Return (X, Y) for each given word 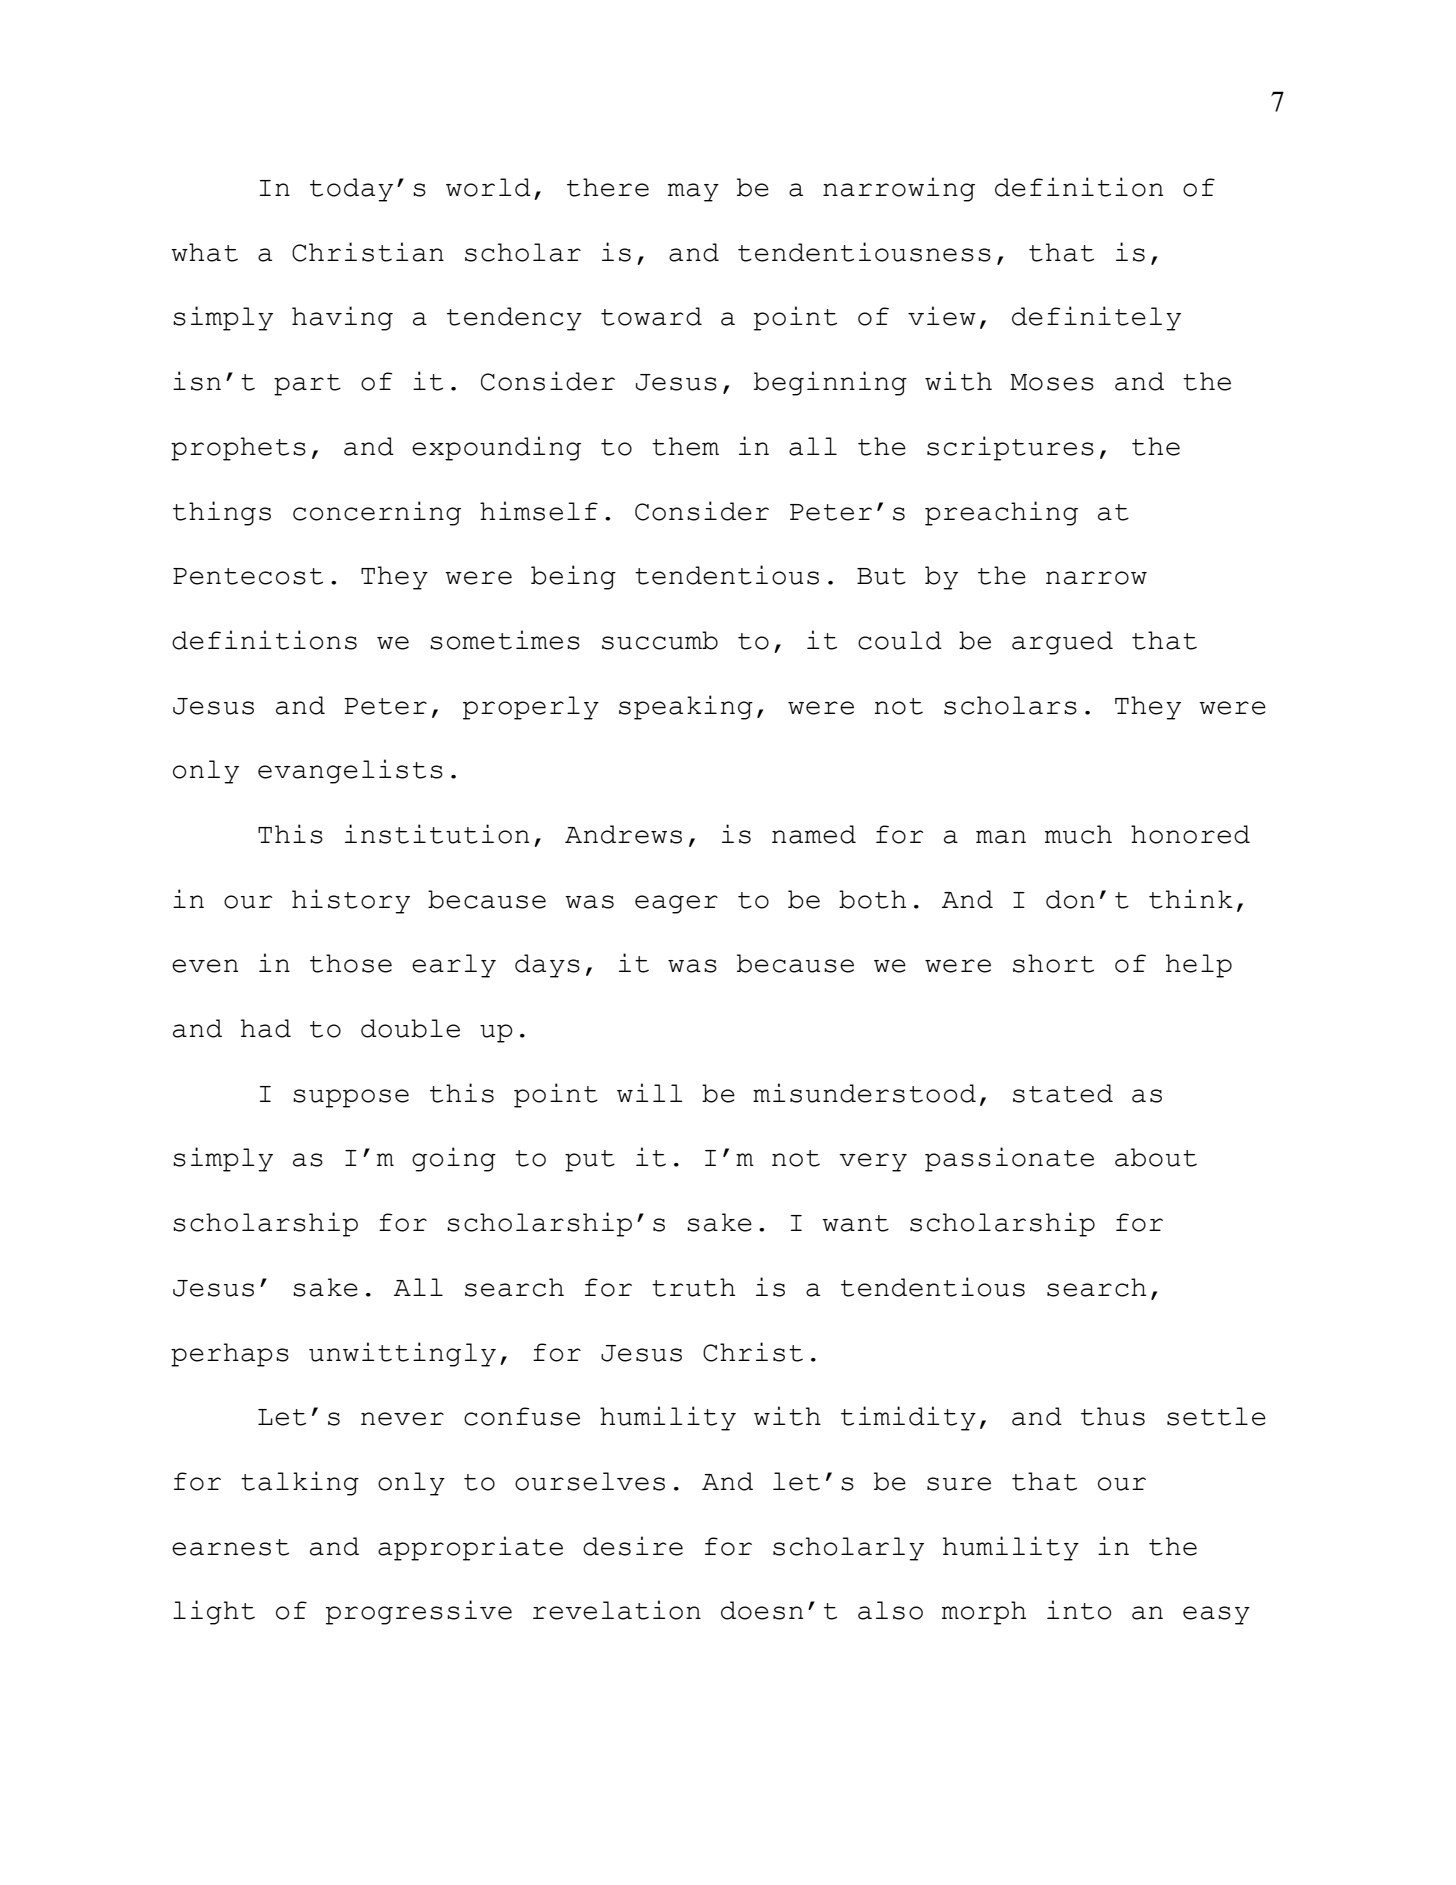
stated (1063, 1093)
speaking (686, 707)
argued (1062, 643)
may (693, 192)
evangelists (350, 771)
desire (633, 1546)
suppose (351, 1098)
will (650, 1092)
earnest (230, 1547)
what (204, 252)
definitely (1096, 318)
